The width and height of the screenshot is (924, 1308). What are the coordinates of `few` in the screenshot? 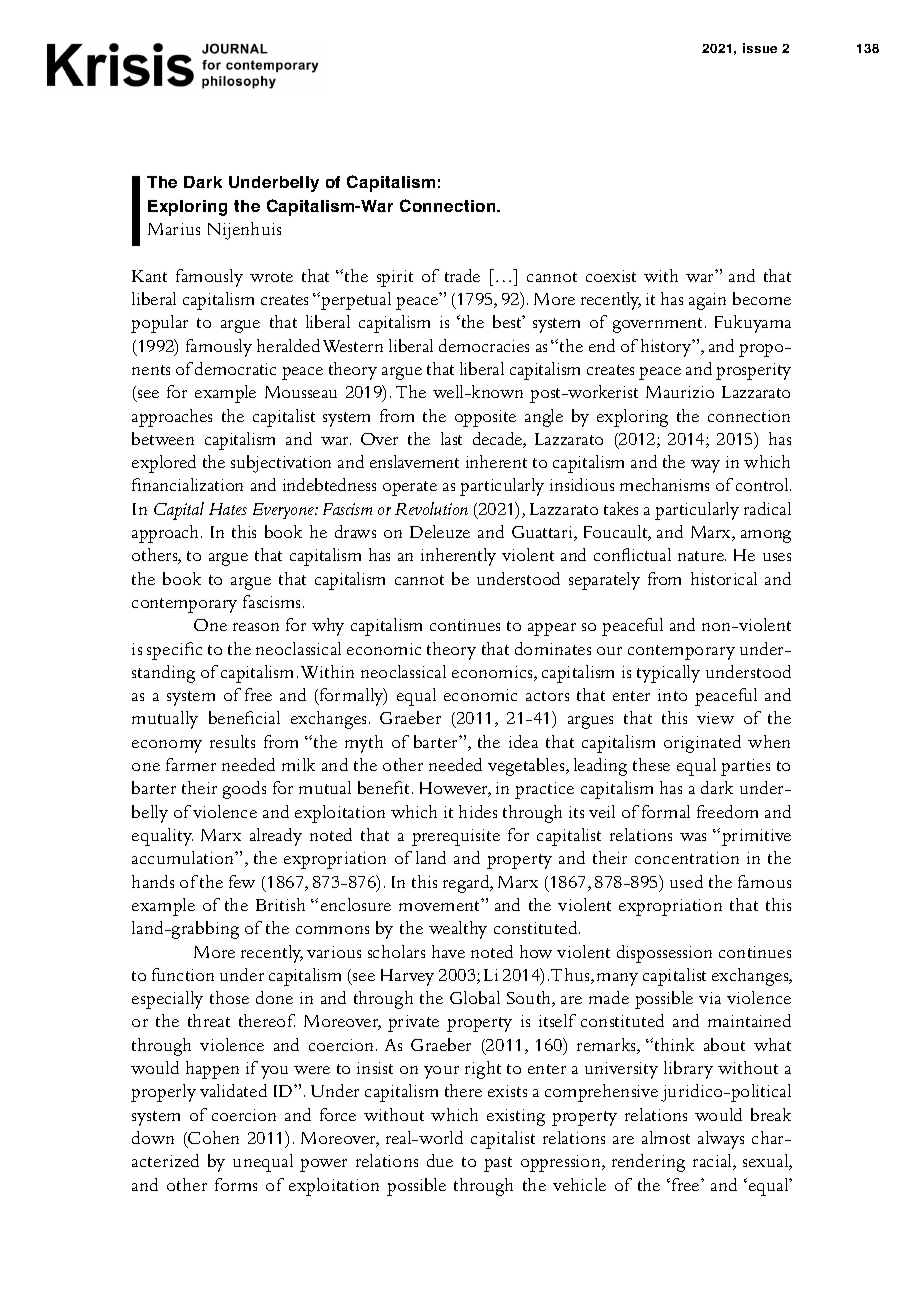 It's located at (242, 881).
